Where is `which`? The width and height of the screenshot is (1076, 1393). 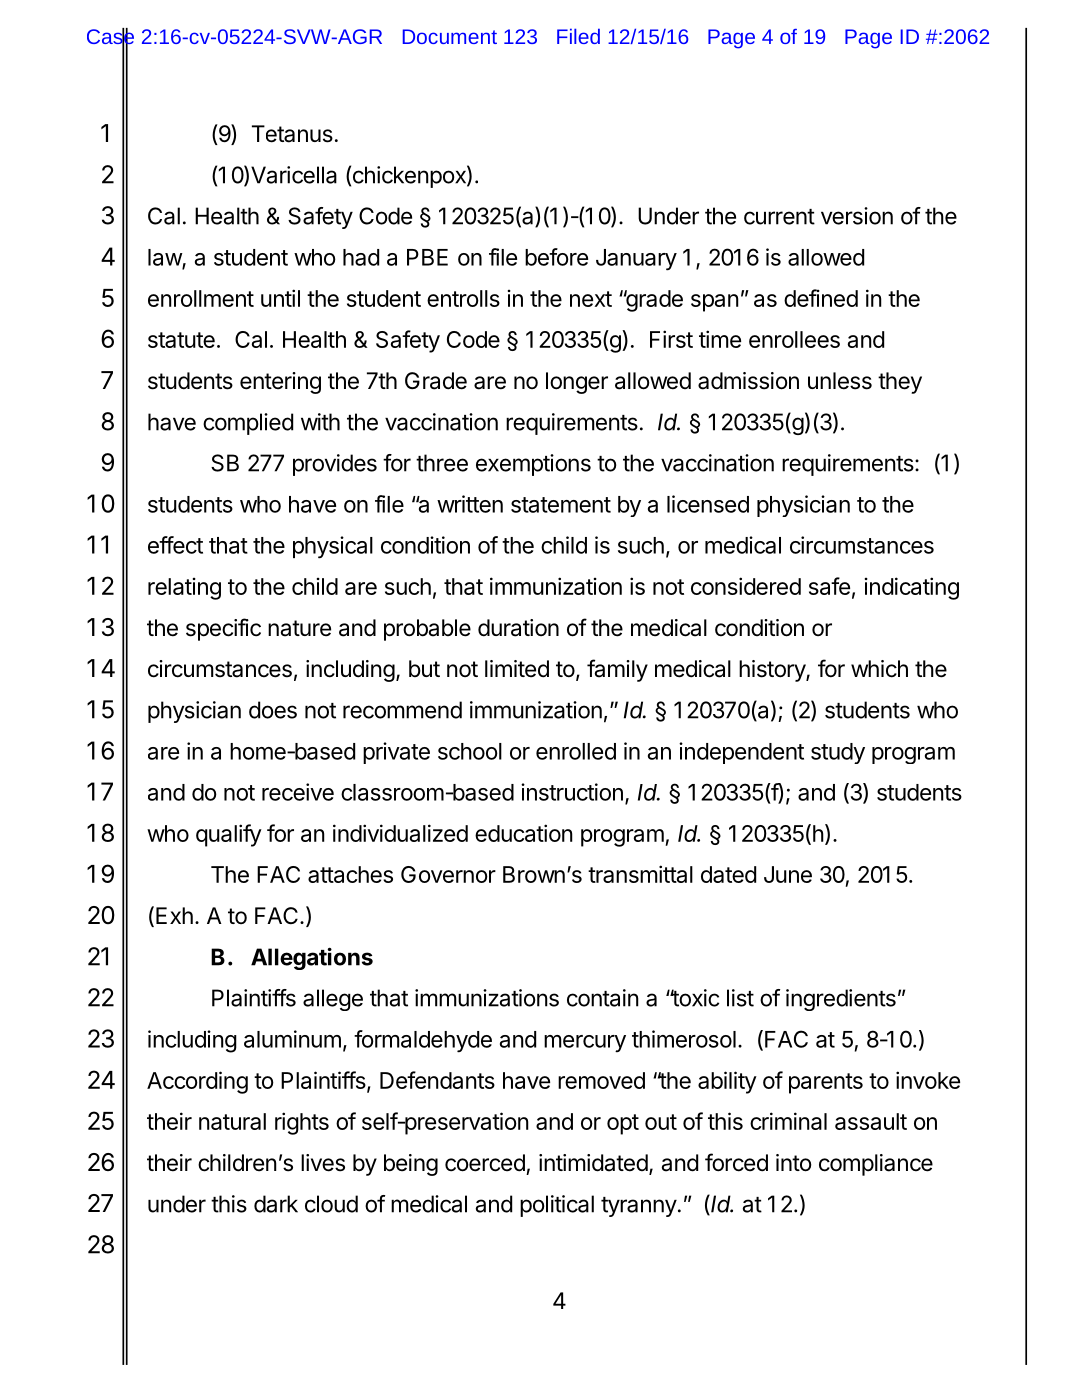
which is located at coordinates (879, 669).
